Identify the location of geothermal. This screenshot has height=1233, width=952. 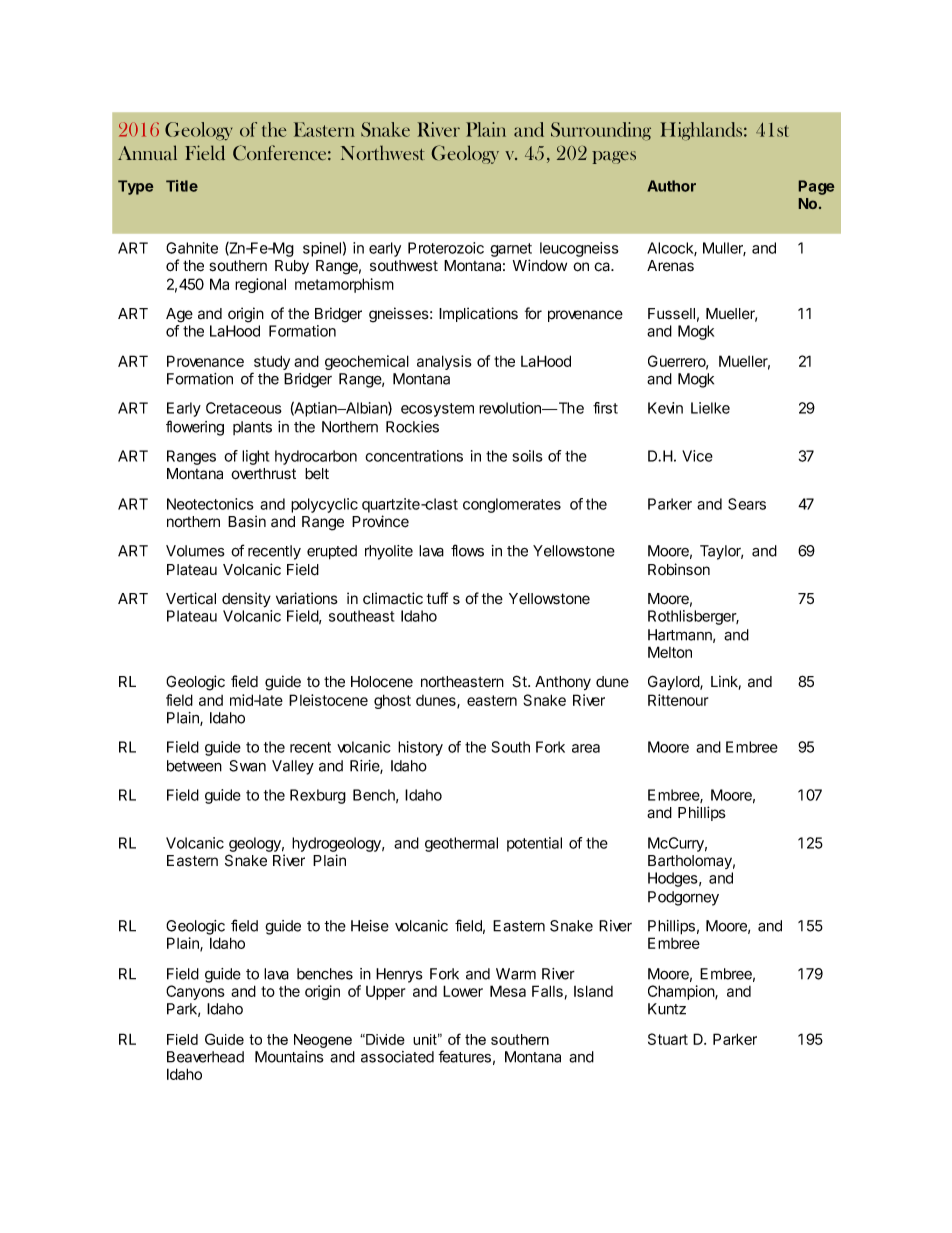
(461, 844).
